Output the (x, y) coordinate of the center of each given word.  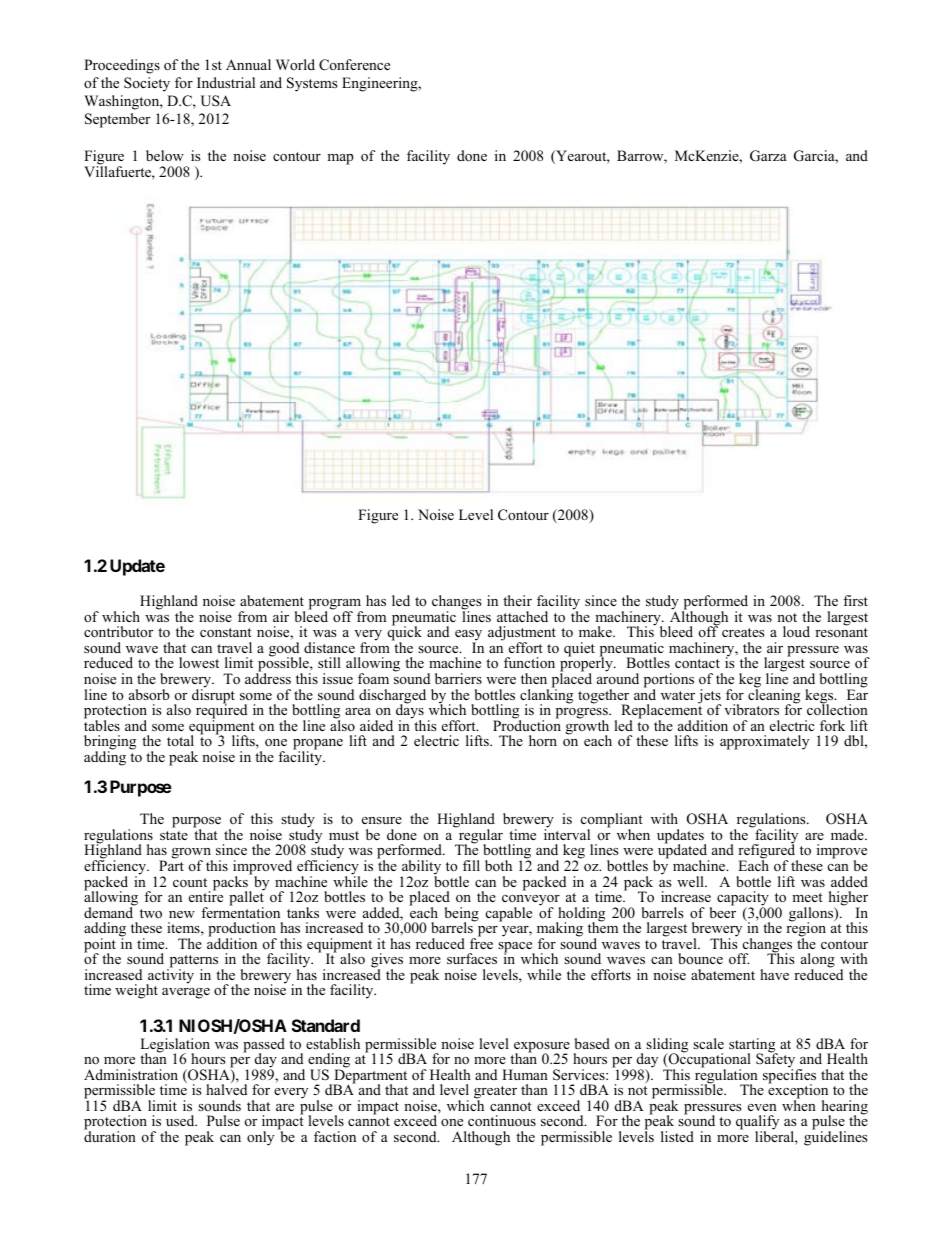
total (180, 740)
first (855, 600)
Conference (354, 65)
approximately (764, 742)
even (762, 1107)
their (517, 600)
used (181, 1120)
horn (543, 740)
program (336, 606)
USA (216, 101)
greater (495, 1094)
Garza (768, 156)
